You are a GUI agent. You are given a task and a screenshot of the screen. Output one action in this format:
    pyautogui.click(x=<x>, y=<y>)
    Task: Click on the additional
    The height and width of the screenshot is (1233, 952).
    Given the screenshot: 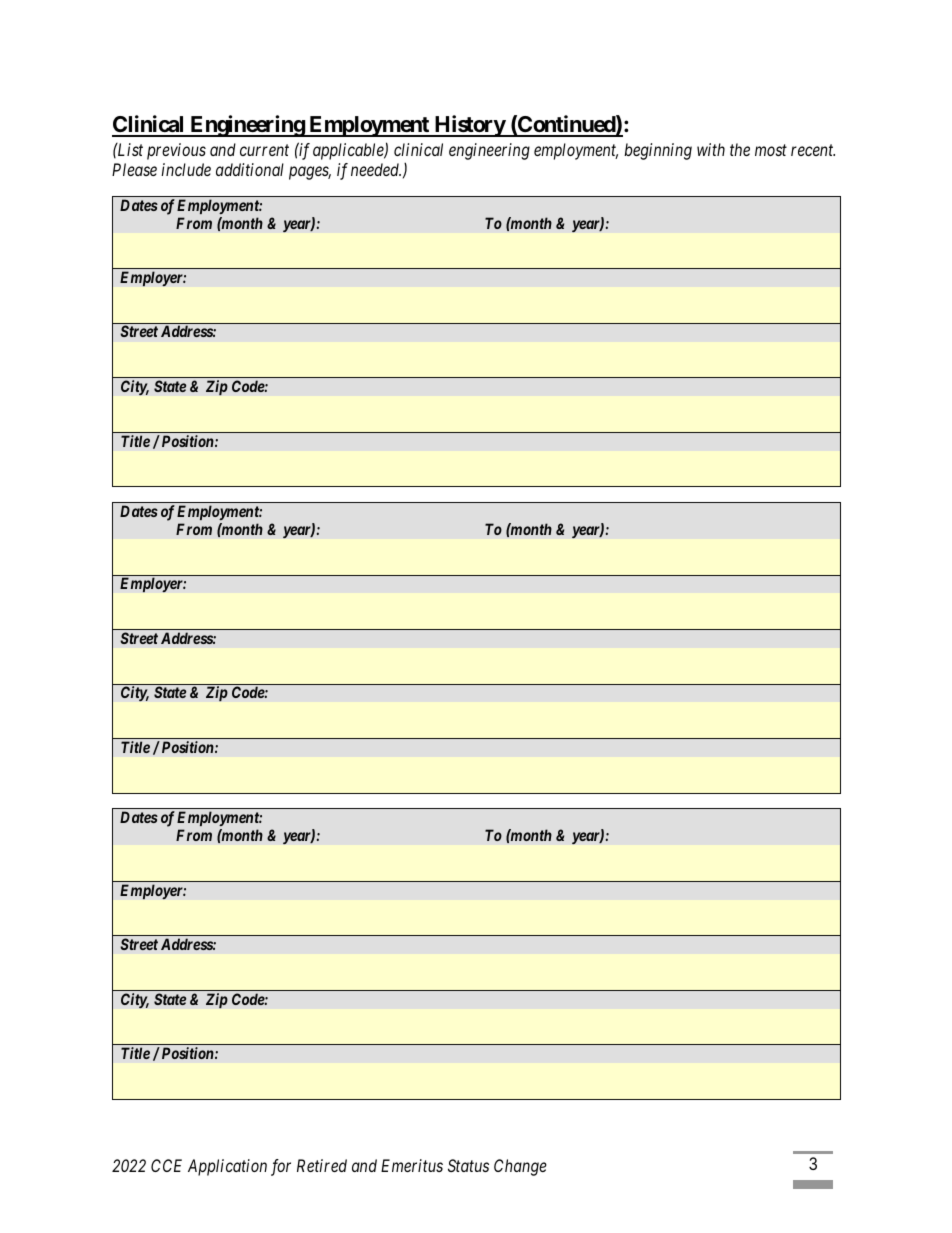 What is the action you would take?
    pyautogui.click(x=250, y=169)
